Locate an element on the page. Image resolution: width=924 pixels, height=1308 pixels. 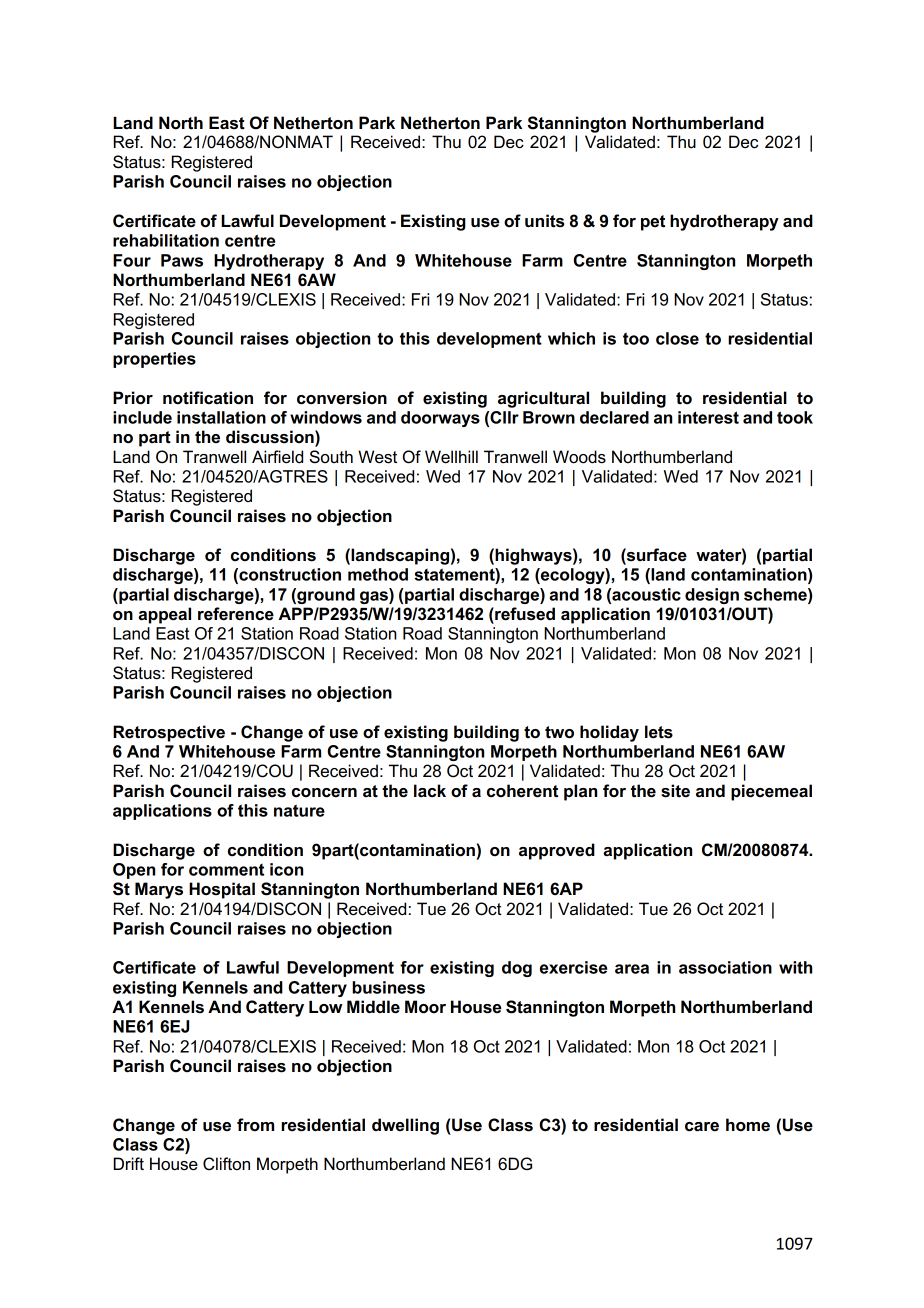
units is located at coordinates (545, 221).
